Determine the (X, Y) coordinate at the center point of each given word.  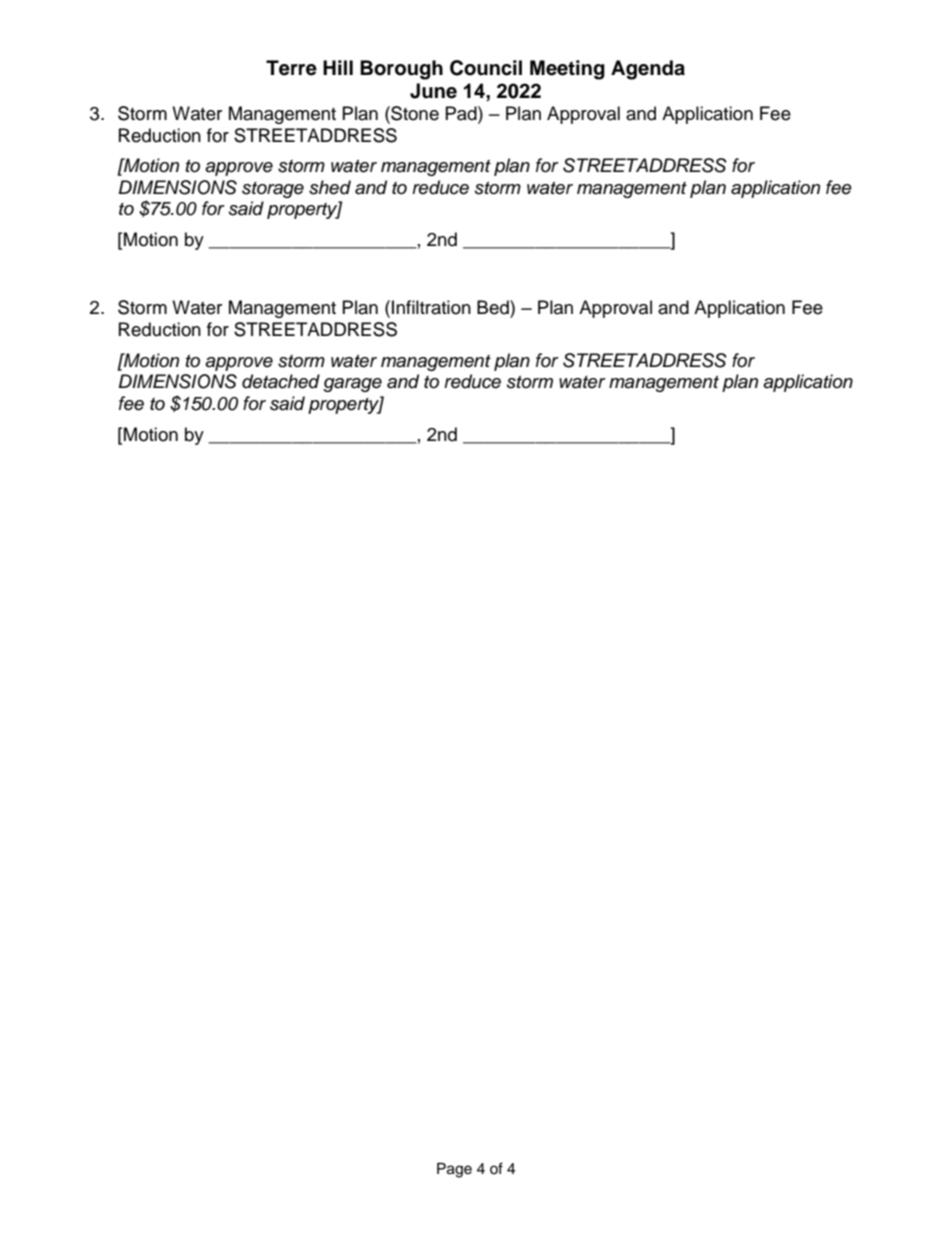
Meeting (567, 70)
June (433, 91)
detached (281, 381)
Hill (338, 67)
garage (352, 385)
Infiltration (431, 307)
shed (330, 187)
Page (454, 1170)
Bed (494, 307)
